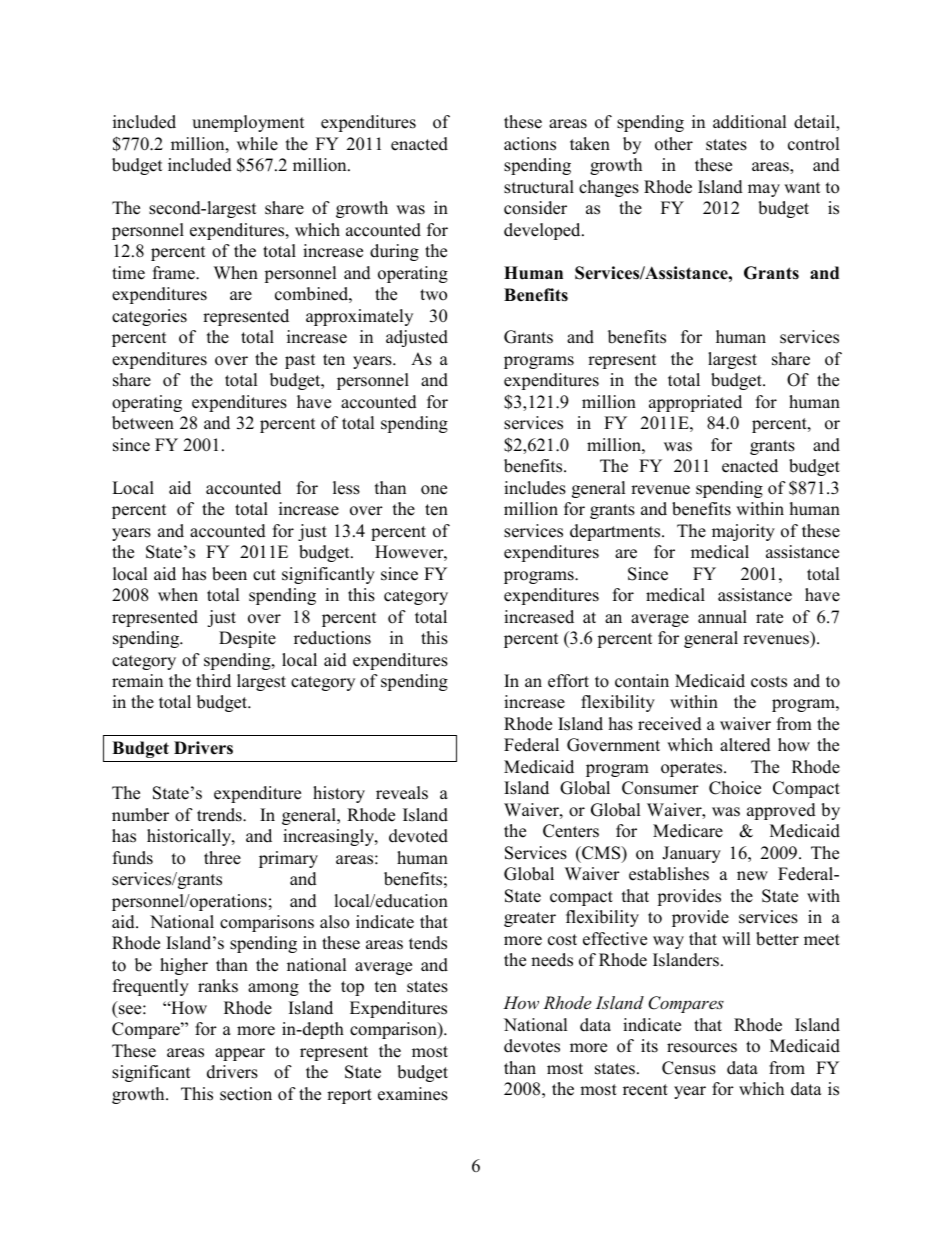 This page has width=952, height=1233. Describe the element at coordinates (530, 144) in the page. I see `actions` at that location.
